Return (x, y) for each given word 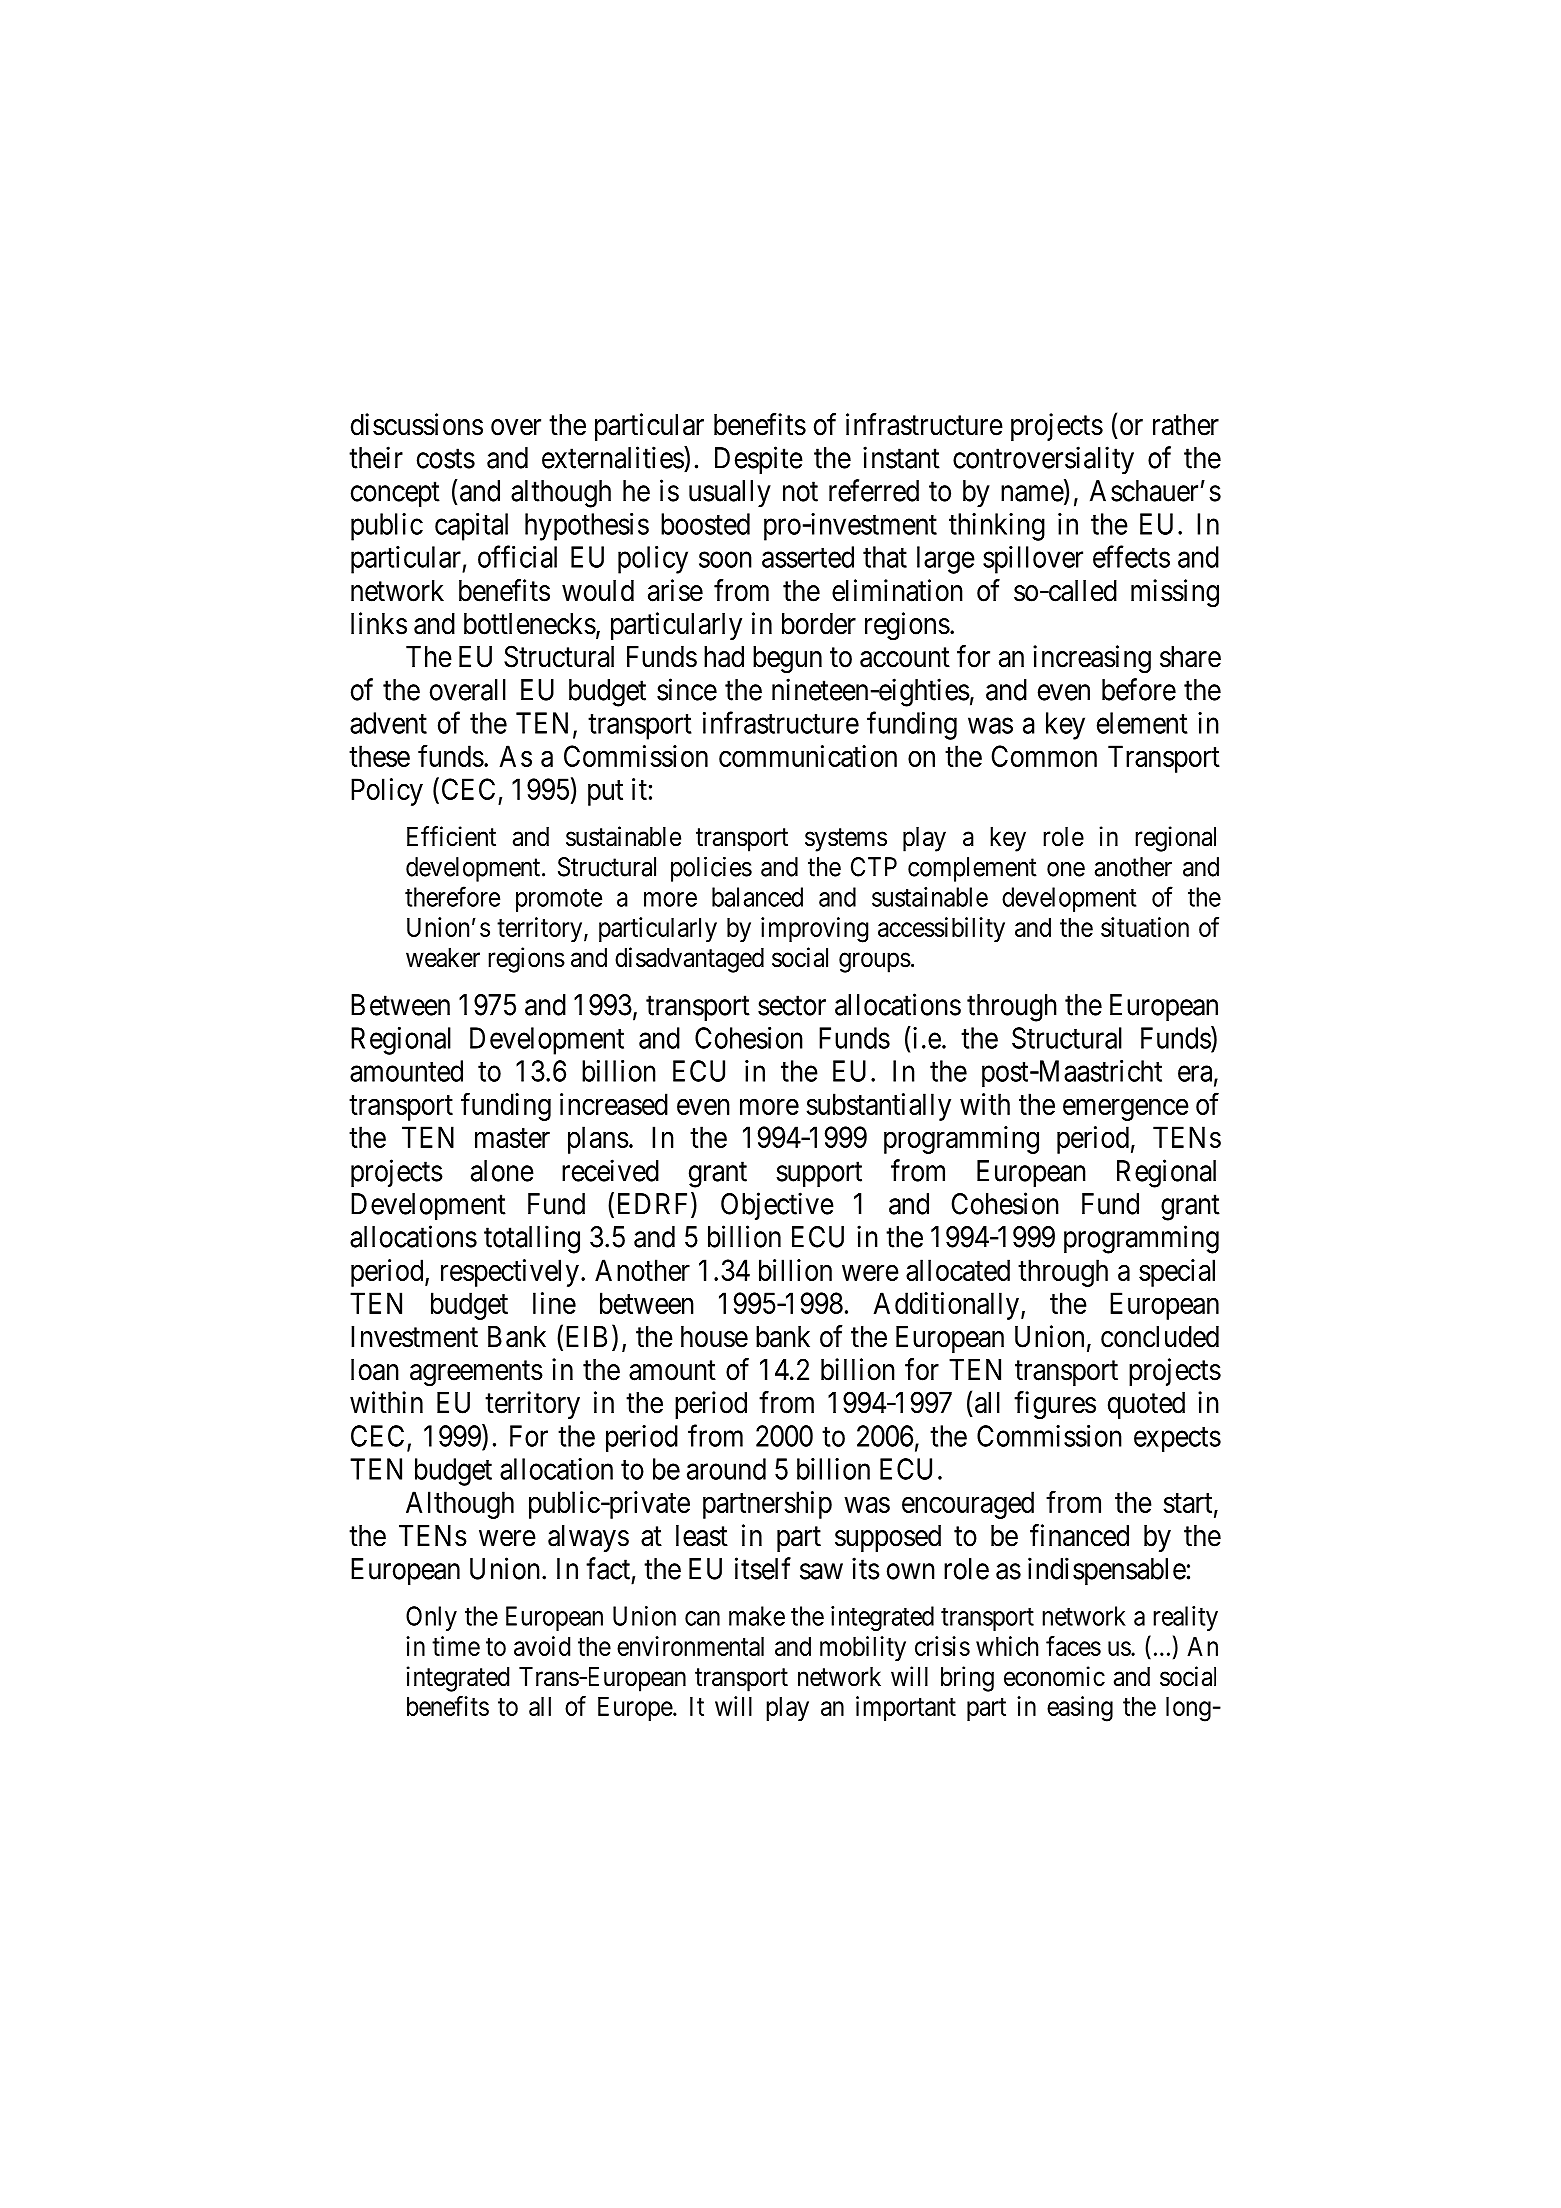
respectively (510, 1273)
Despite (759, 460)
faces (1073, 1646)
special (1177, 1273)
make (757, 1616)
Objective (777, 1206)
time (456, 1646)
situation (1145, 927)
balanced (757, 897)
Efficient (451, 836)
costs (446, 459)
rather (1186, 425)
